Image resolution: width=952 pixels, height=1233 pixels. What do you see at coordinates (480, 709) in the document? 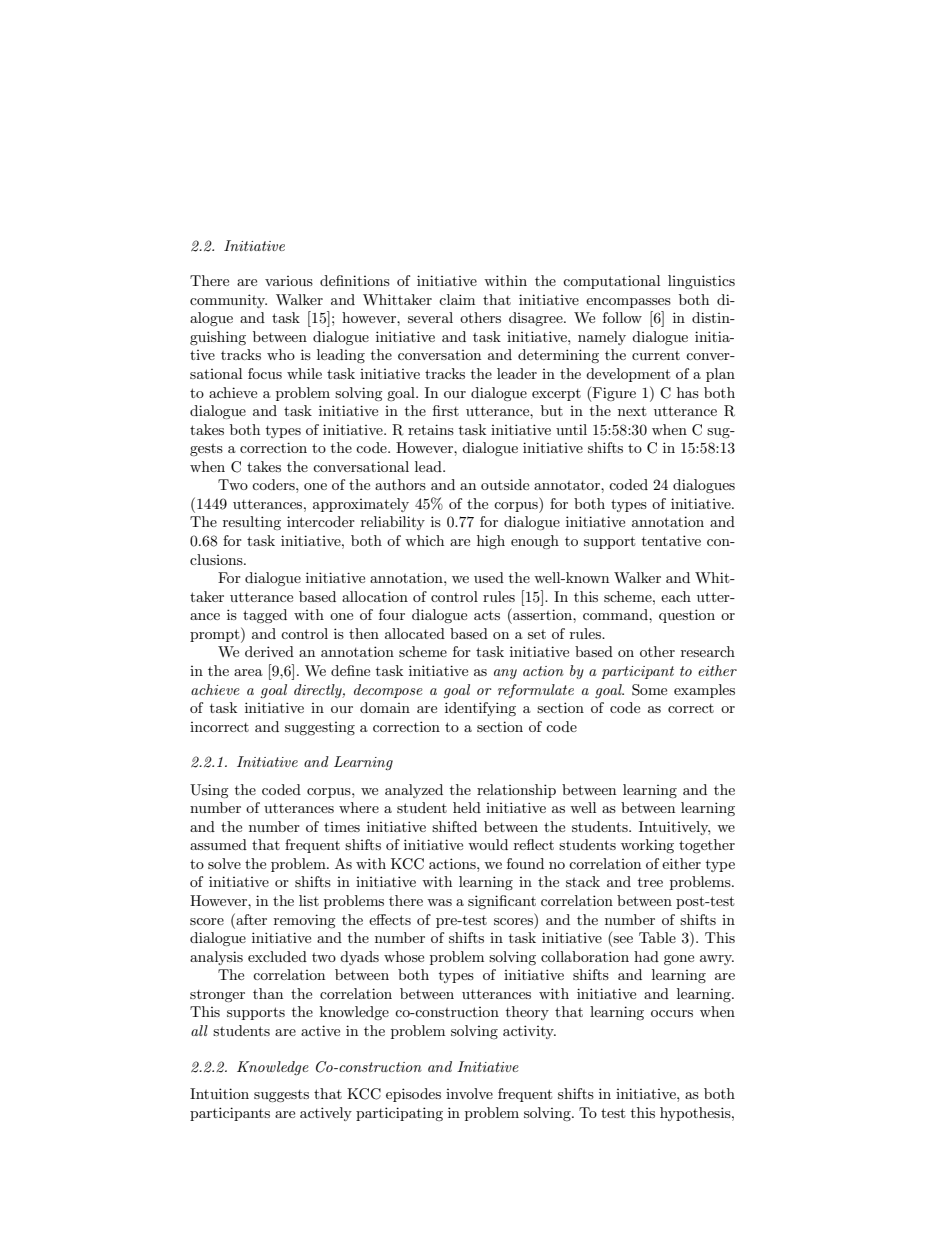
I see `identifying` at bounding box center [480, 709].
